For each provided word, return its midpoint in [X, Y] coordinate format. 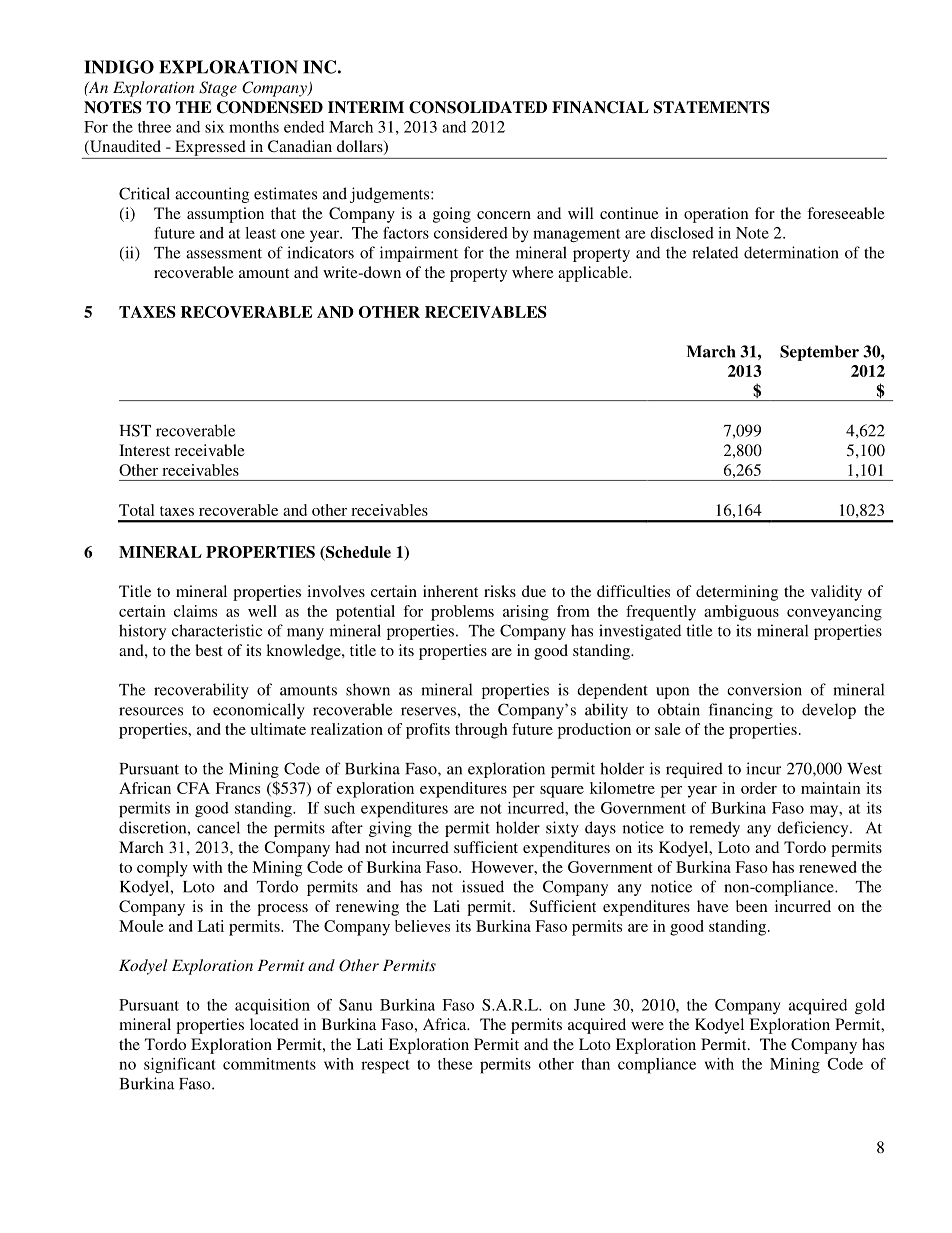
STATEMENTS [712, 107]
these [455, 1064]
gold [870, 1006]
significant [180, 1066]
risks [500, 591]
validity [836, 593]
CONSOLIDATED [478, 107]
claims [195, 611]
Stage [218, 89]
